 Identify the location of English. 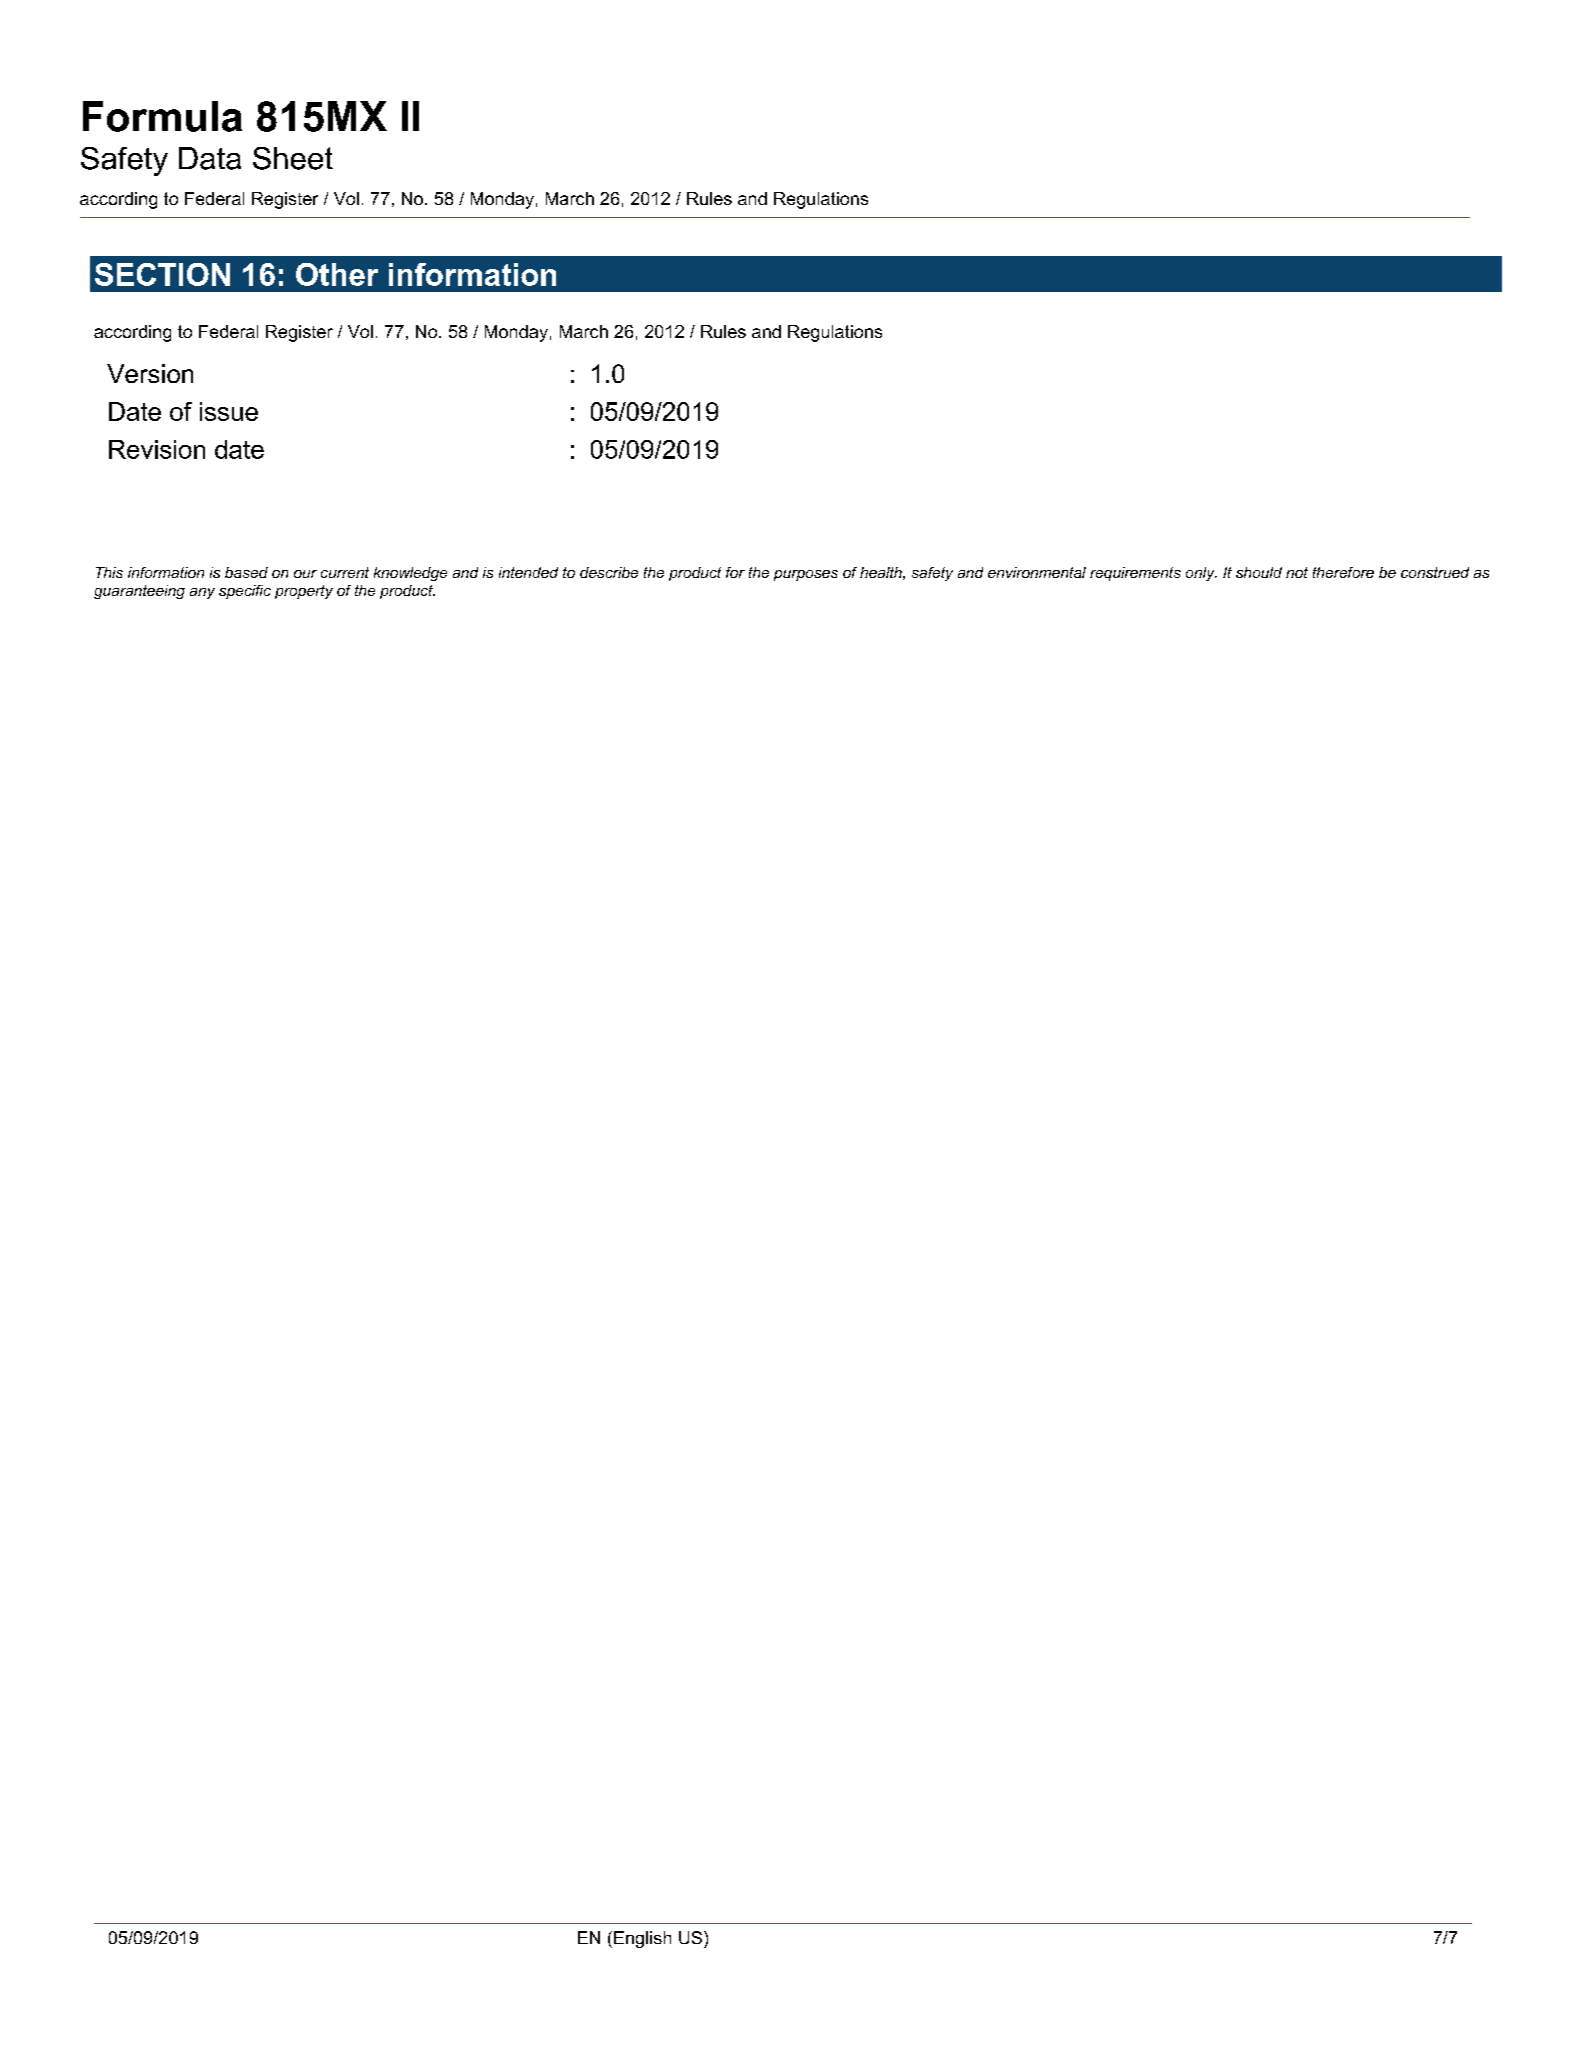
(642, 1939).
